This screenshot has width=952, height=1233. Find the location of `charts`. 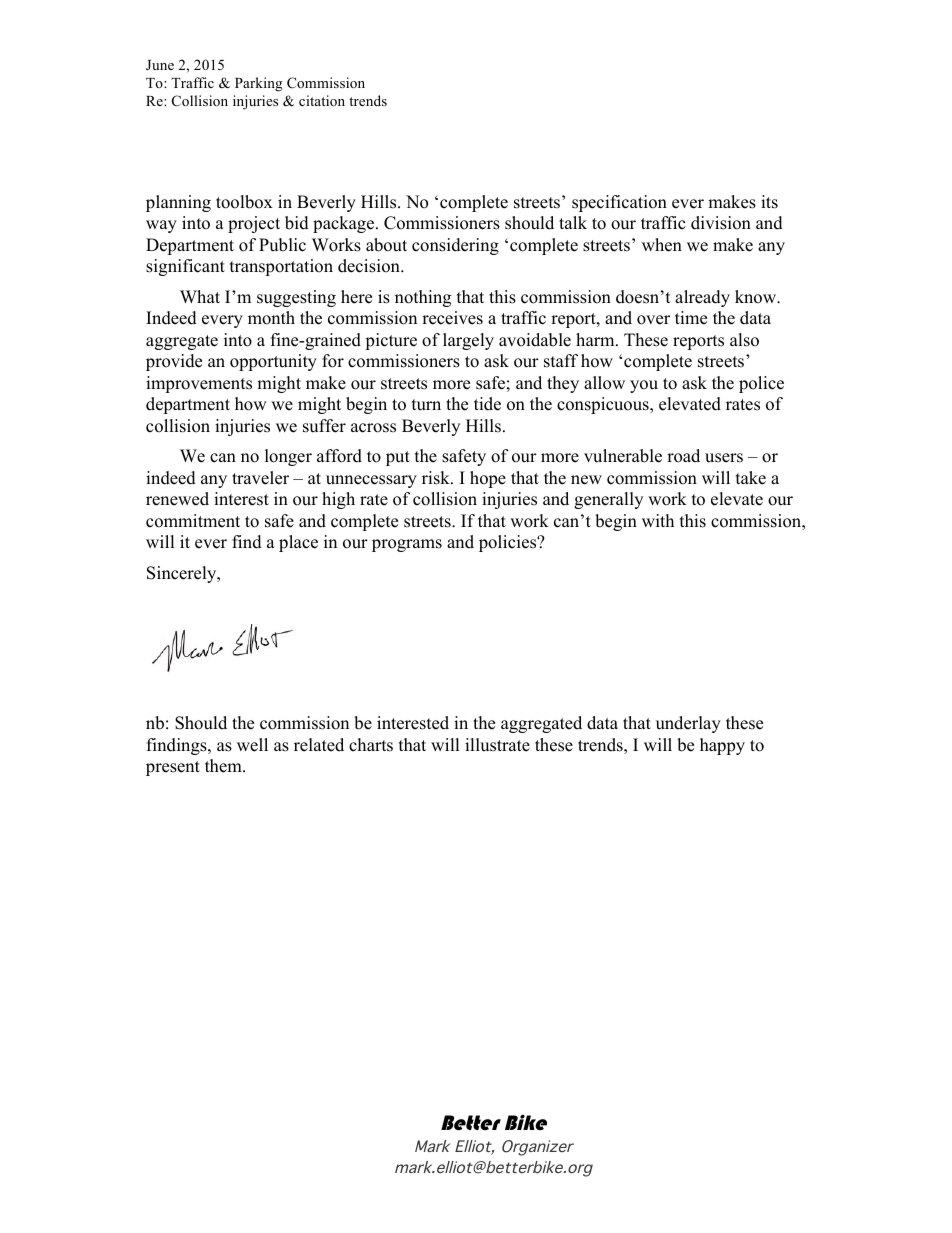

charts is located at coordinates (371, 745).
